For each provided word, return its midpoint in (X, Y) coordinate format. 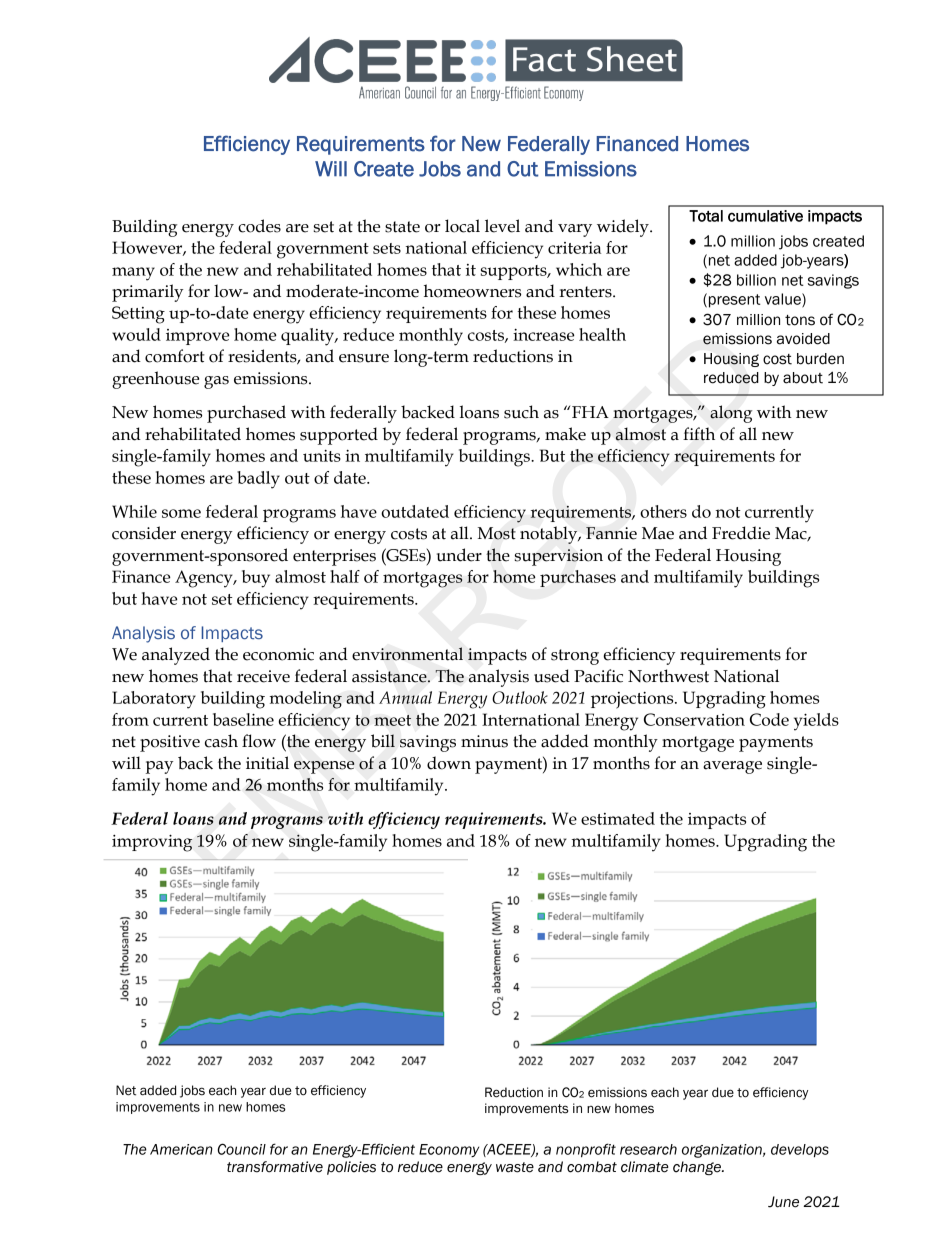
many (133, 274)
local (462, 226)
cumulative (765, 216)
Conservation (694, 719)
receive (263, 676)
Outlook (520, 697)
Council (242, 1149)
